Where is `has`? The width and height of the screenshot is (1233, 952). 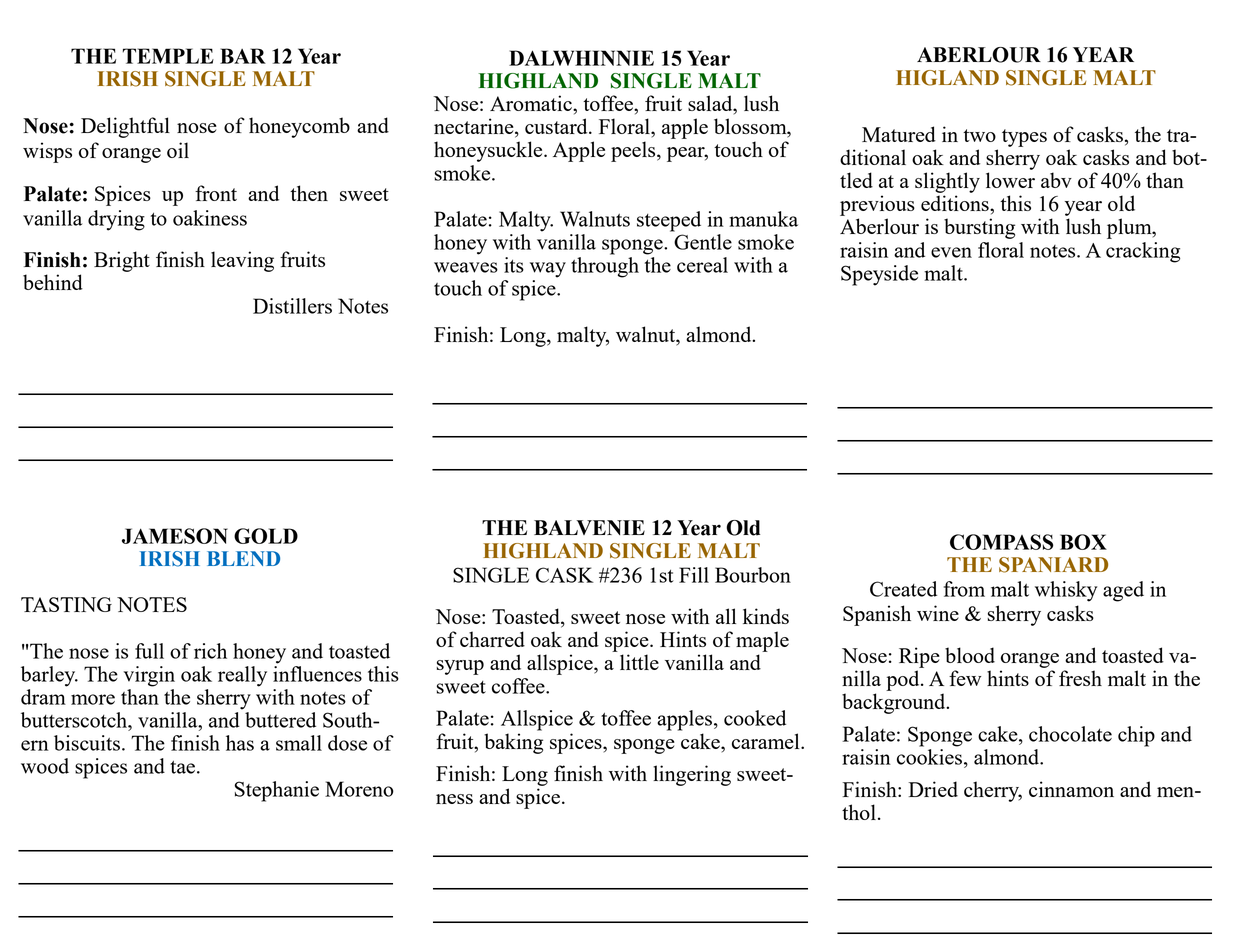
has is located at coordinates (240, 743).
